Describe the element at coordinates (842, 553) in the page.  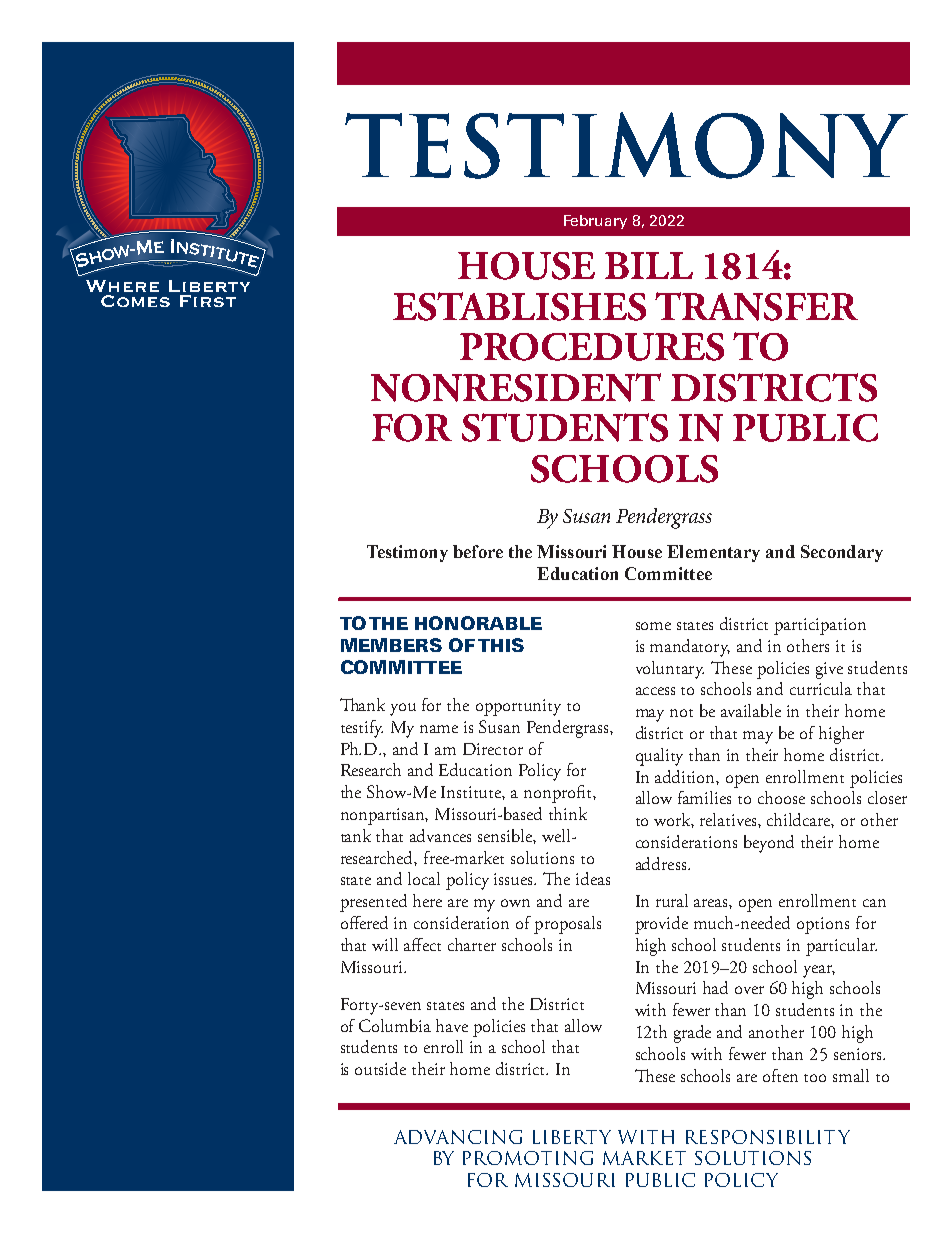
I see `Secondary` at that location.
